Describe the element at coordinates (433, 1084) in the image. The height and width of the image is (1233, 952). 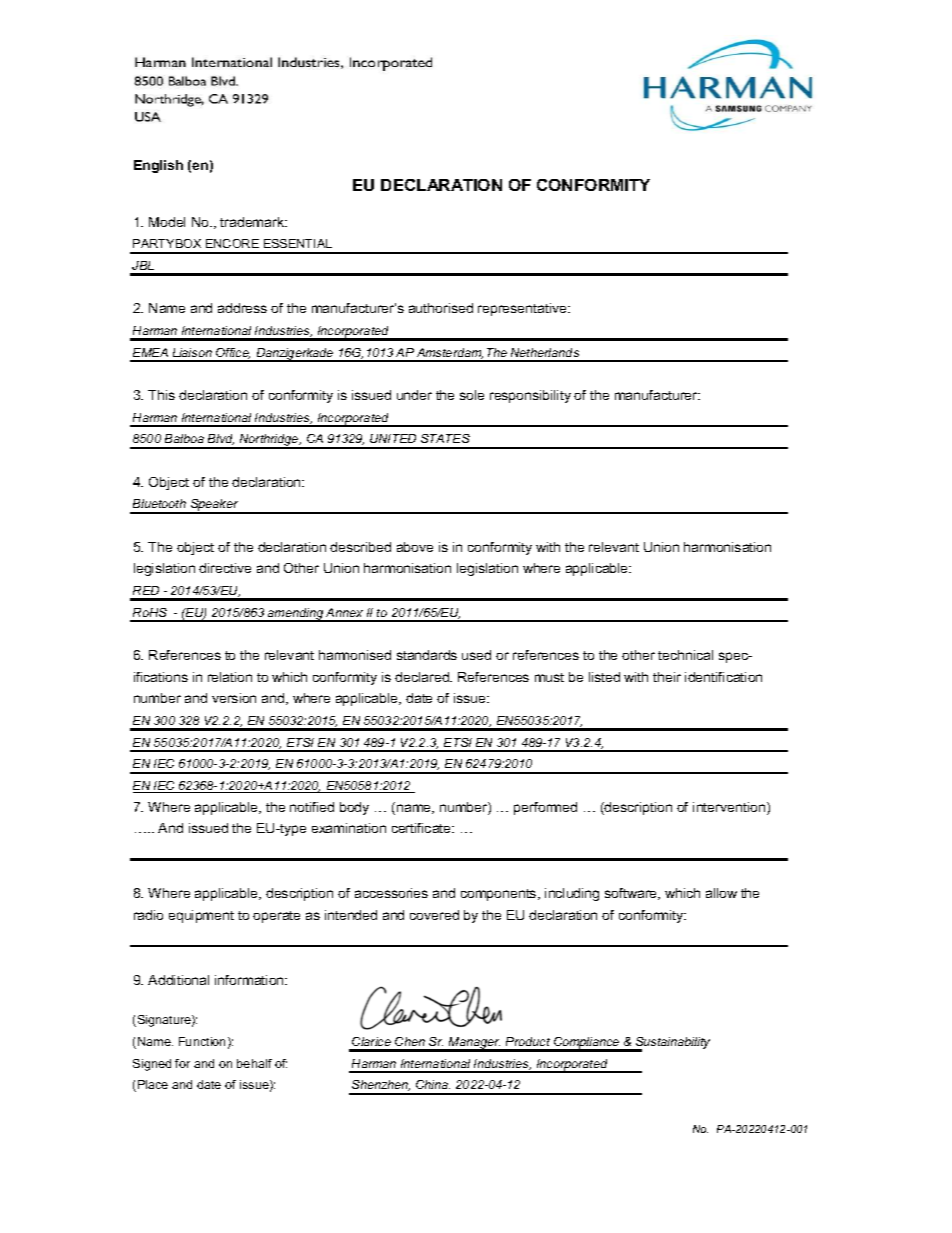
I see `China` at that location.
